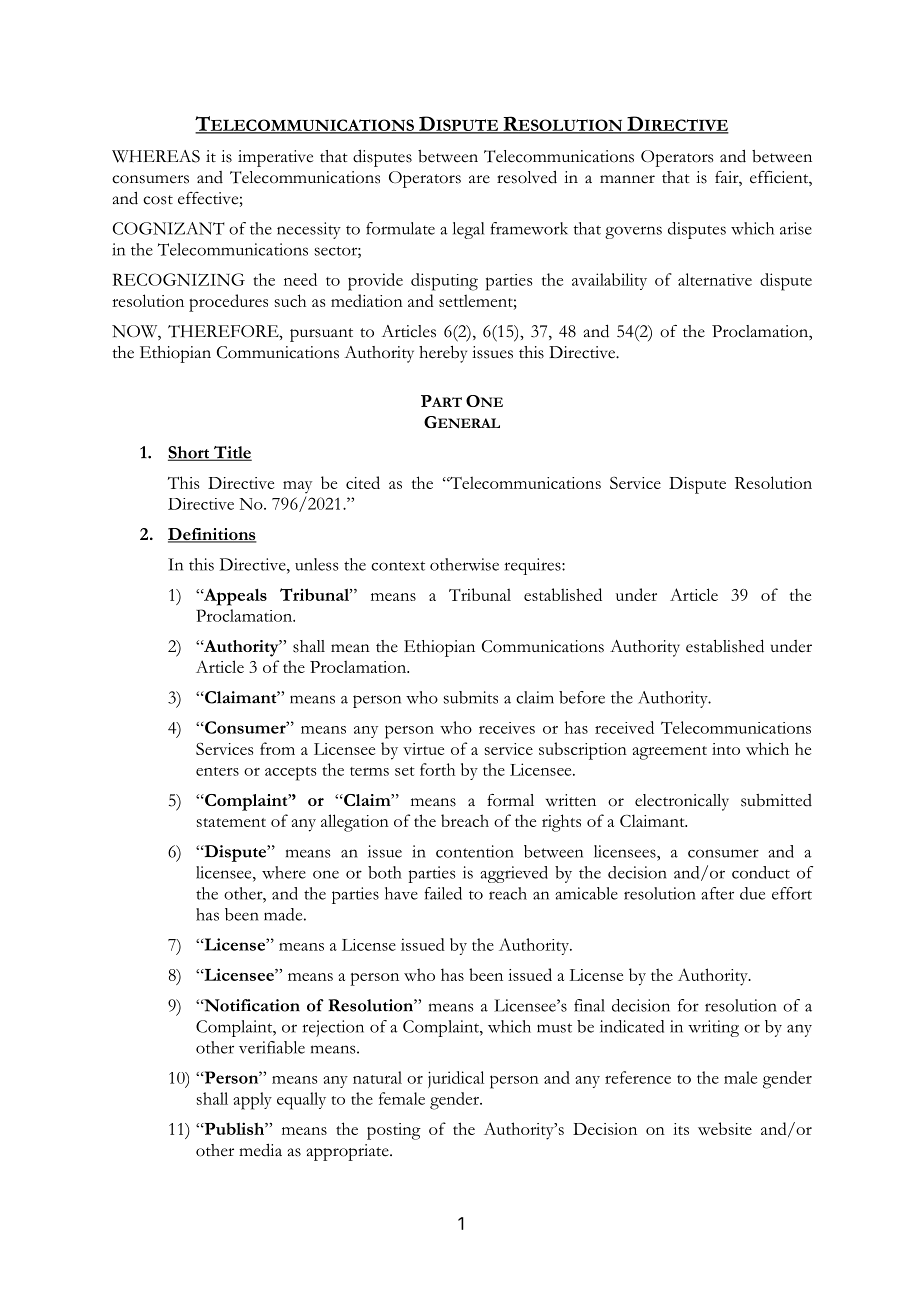  I want to click on statement, so click(231, 822).
